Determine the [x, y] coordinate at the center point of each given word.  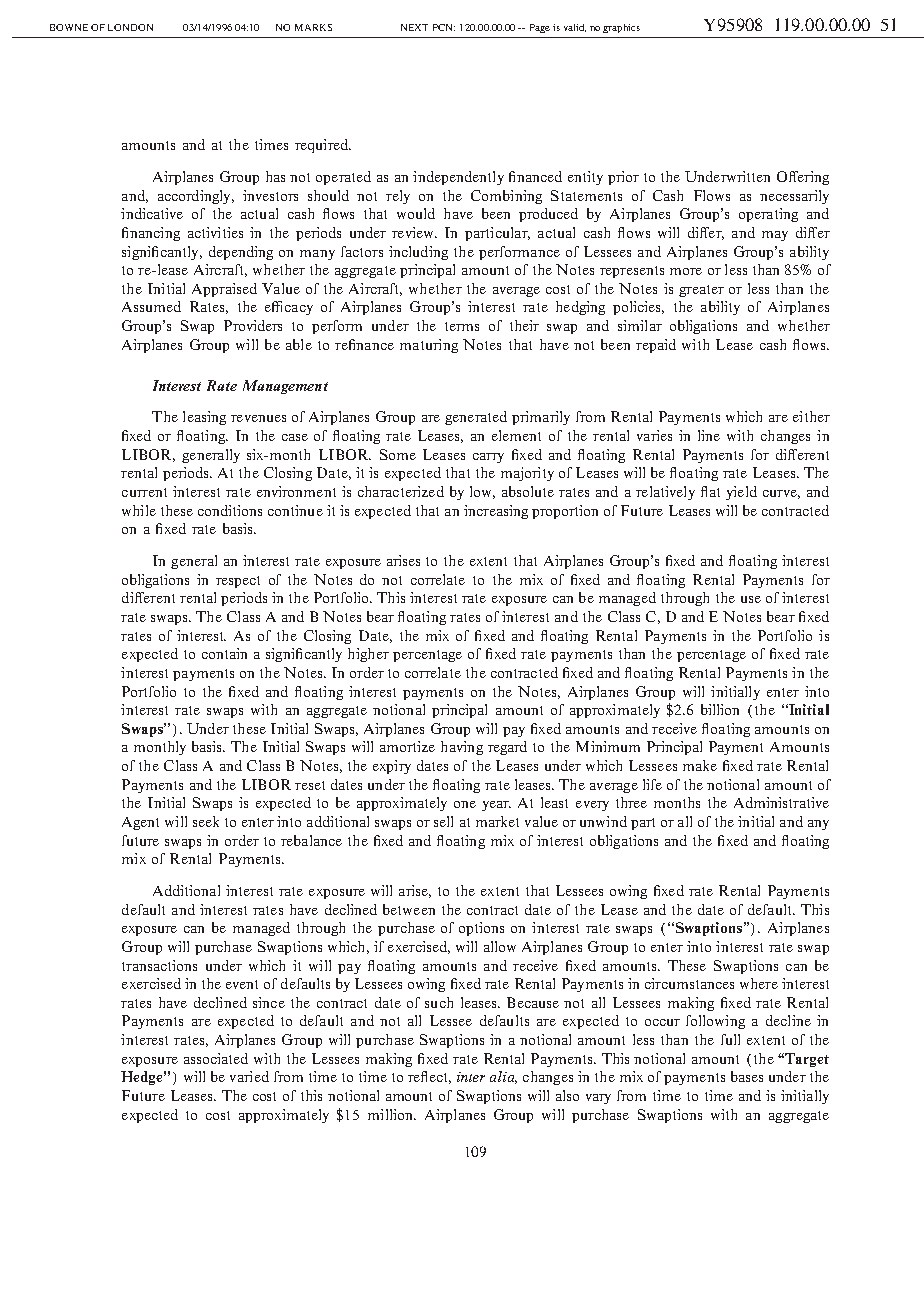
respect [238, 582]
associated [216, 1058]
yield [741, 493]
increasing [496, 512]
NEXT [414, 27]
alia [503, 1077]
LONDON [130, 27]
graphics [621, 28]
